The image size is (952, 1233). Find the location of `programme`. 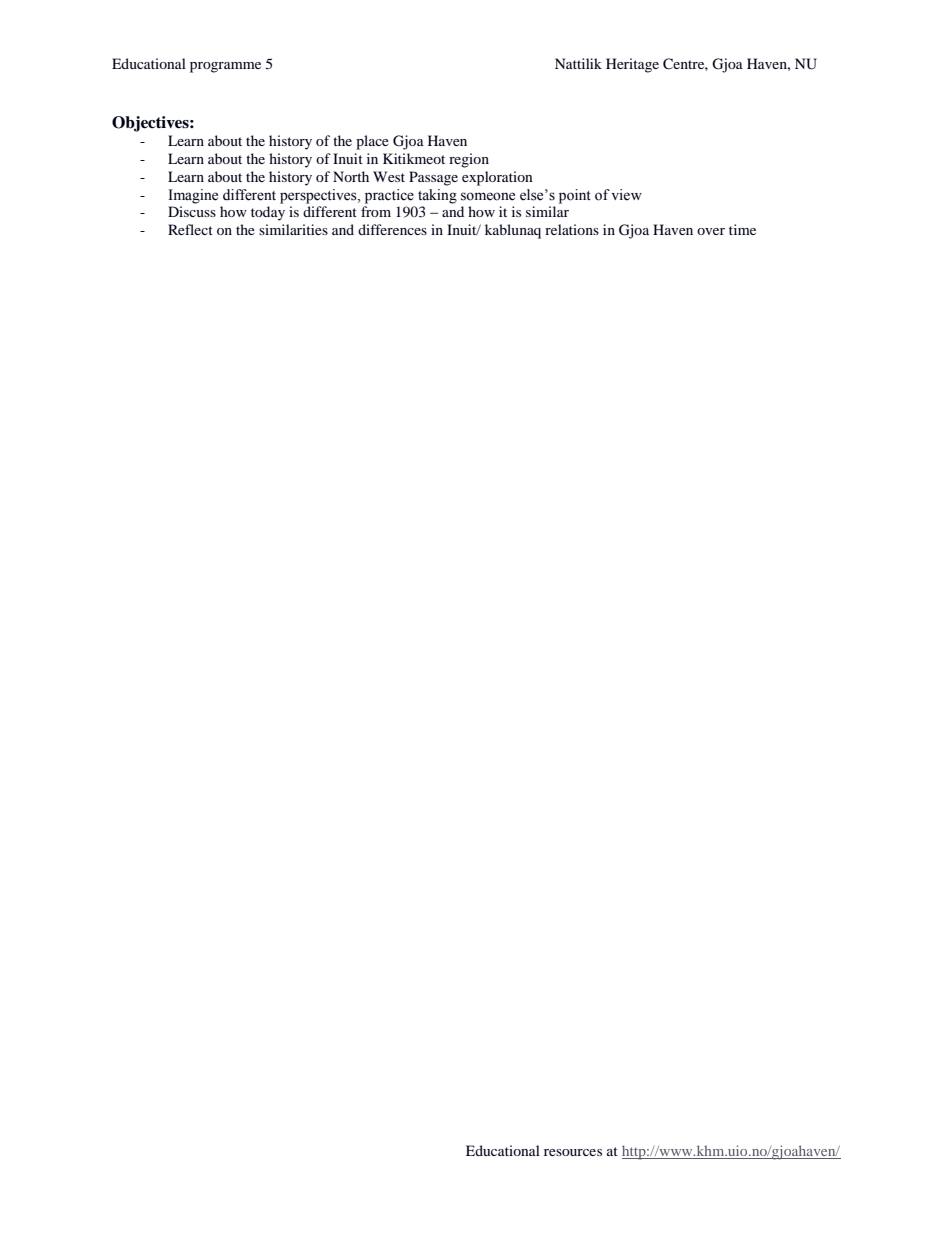

programme is located at coordinates (225, 67).
